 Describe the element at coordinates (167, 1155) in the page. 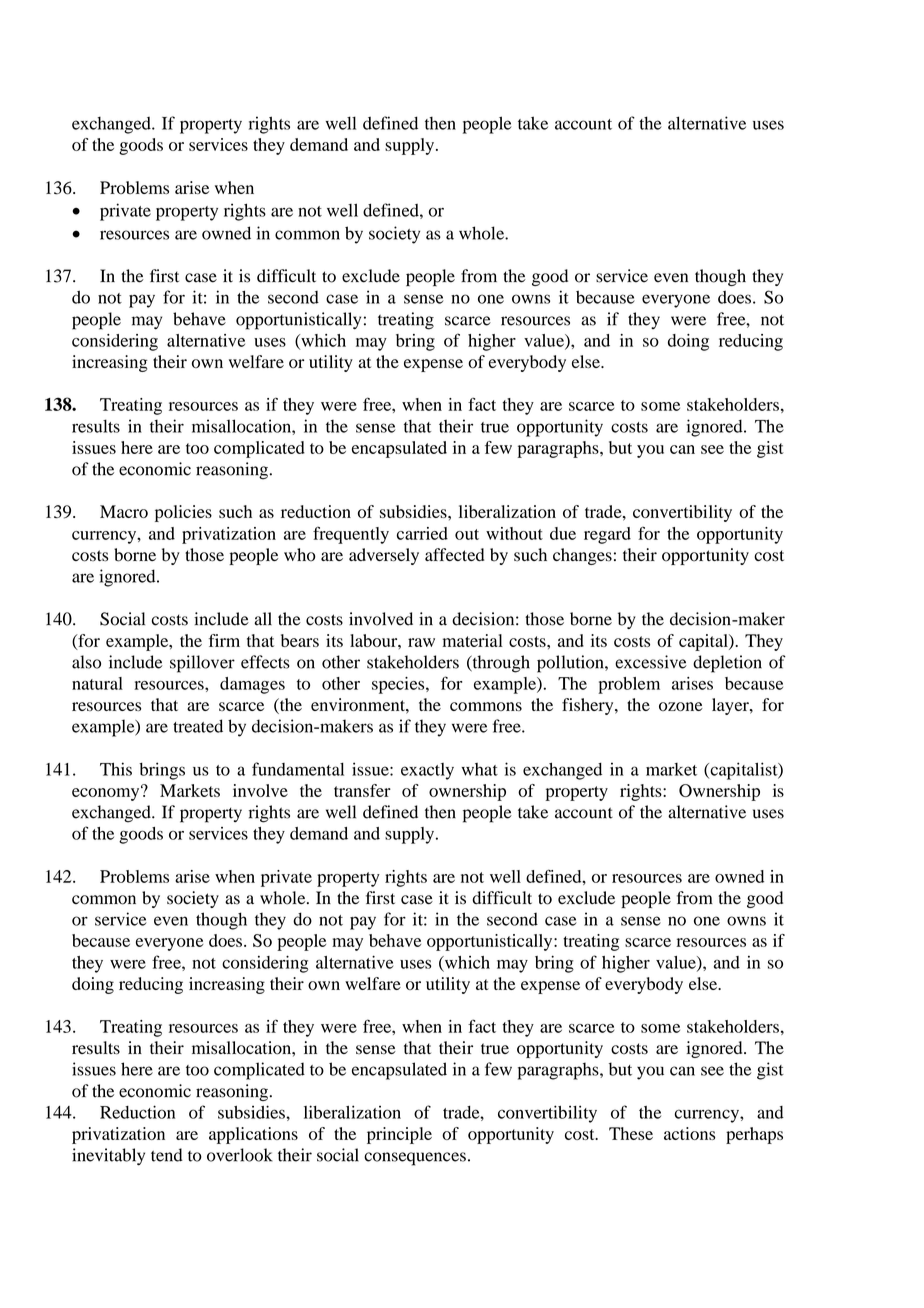

I see `tend` at that location.
